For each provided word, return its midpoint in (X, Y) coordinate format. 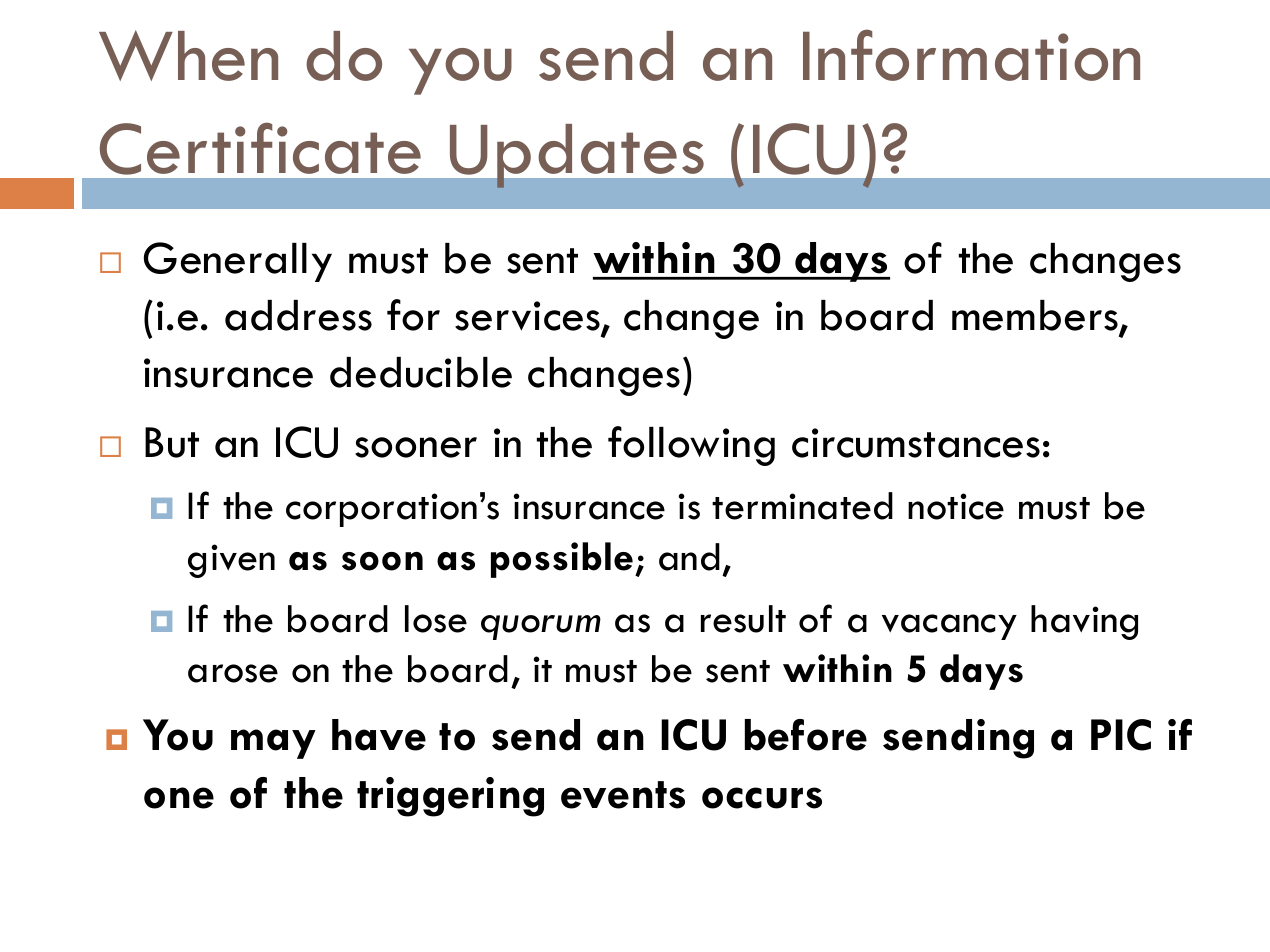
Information (971, 55)
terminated (802, 506)
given (231, 561)
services (528, 317)
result (743, 619)
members (1036, 316)
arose (233, 673)
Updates (577, 156)
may (273, 744)
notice (956, 506)
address (298, 315)
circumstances (916, 443)
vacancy (949, 627)
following (691, 446)
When (188, 55)
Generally (238, 262)
